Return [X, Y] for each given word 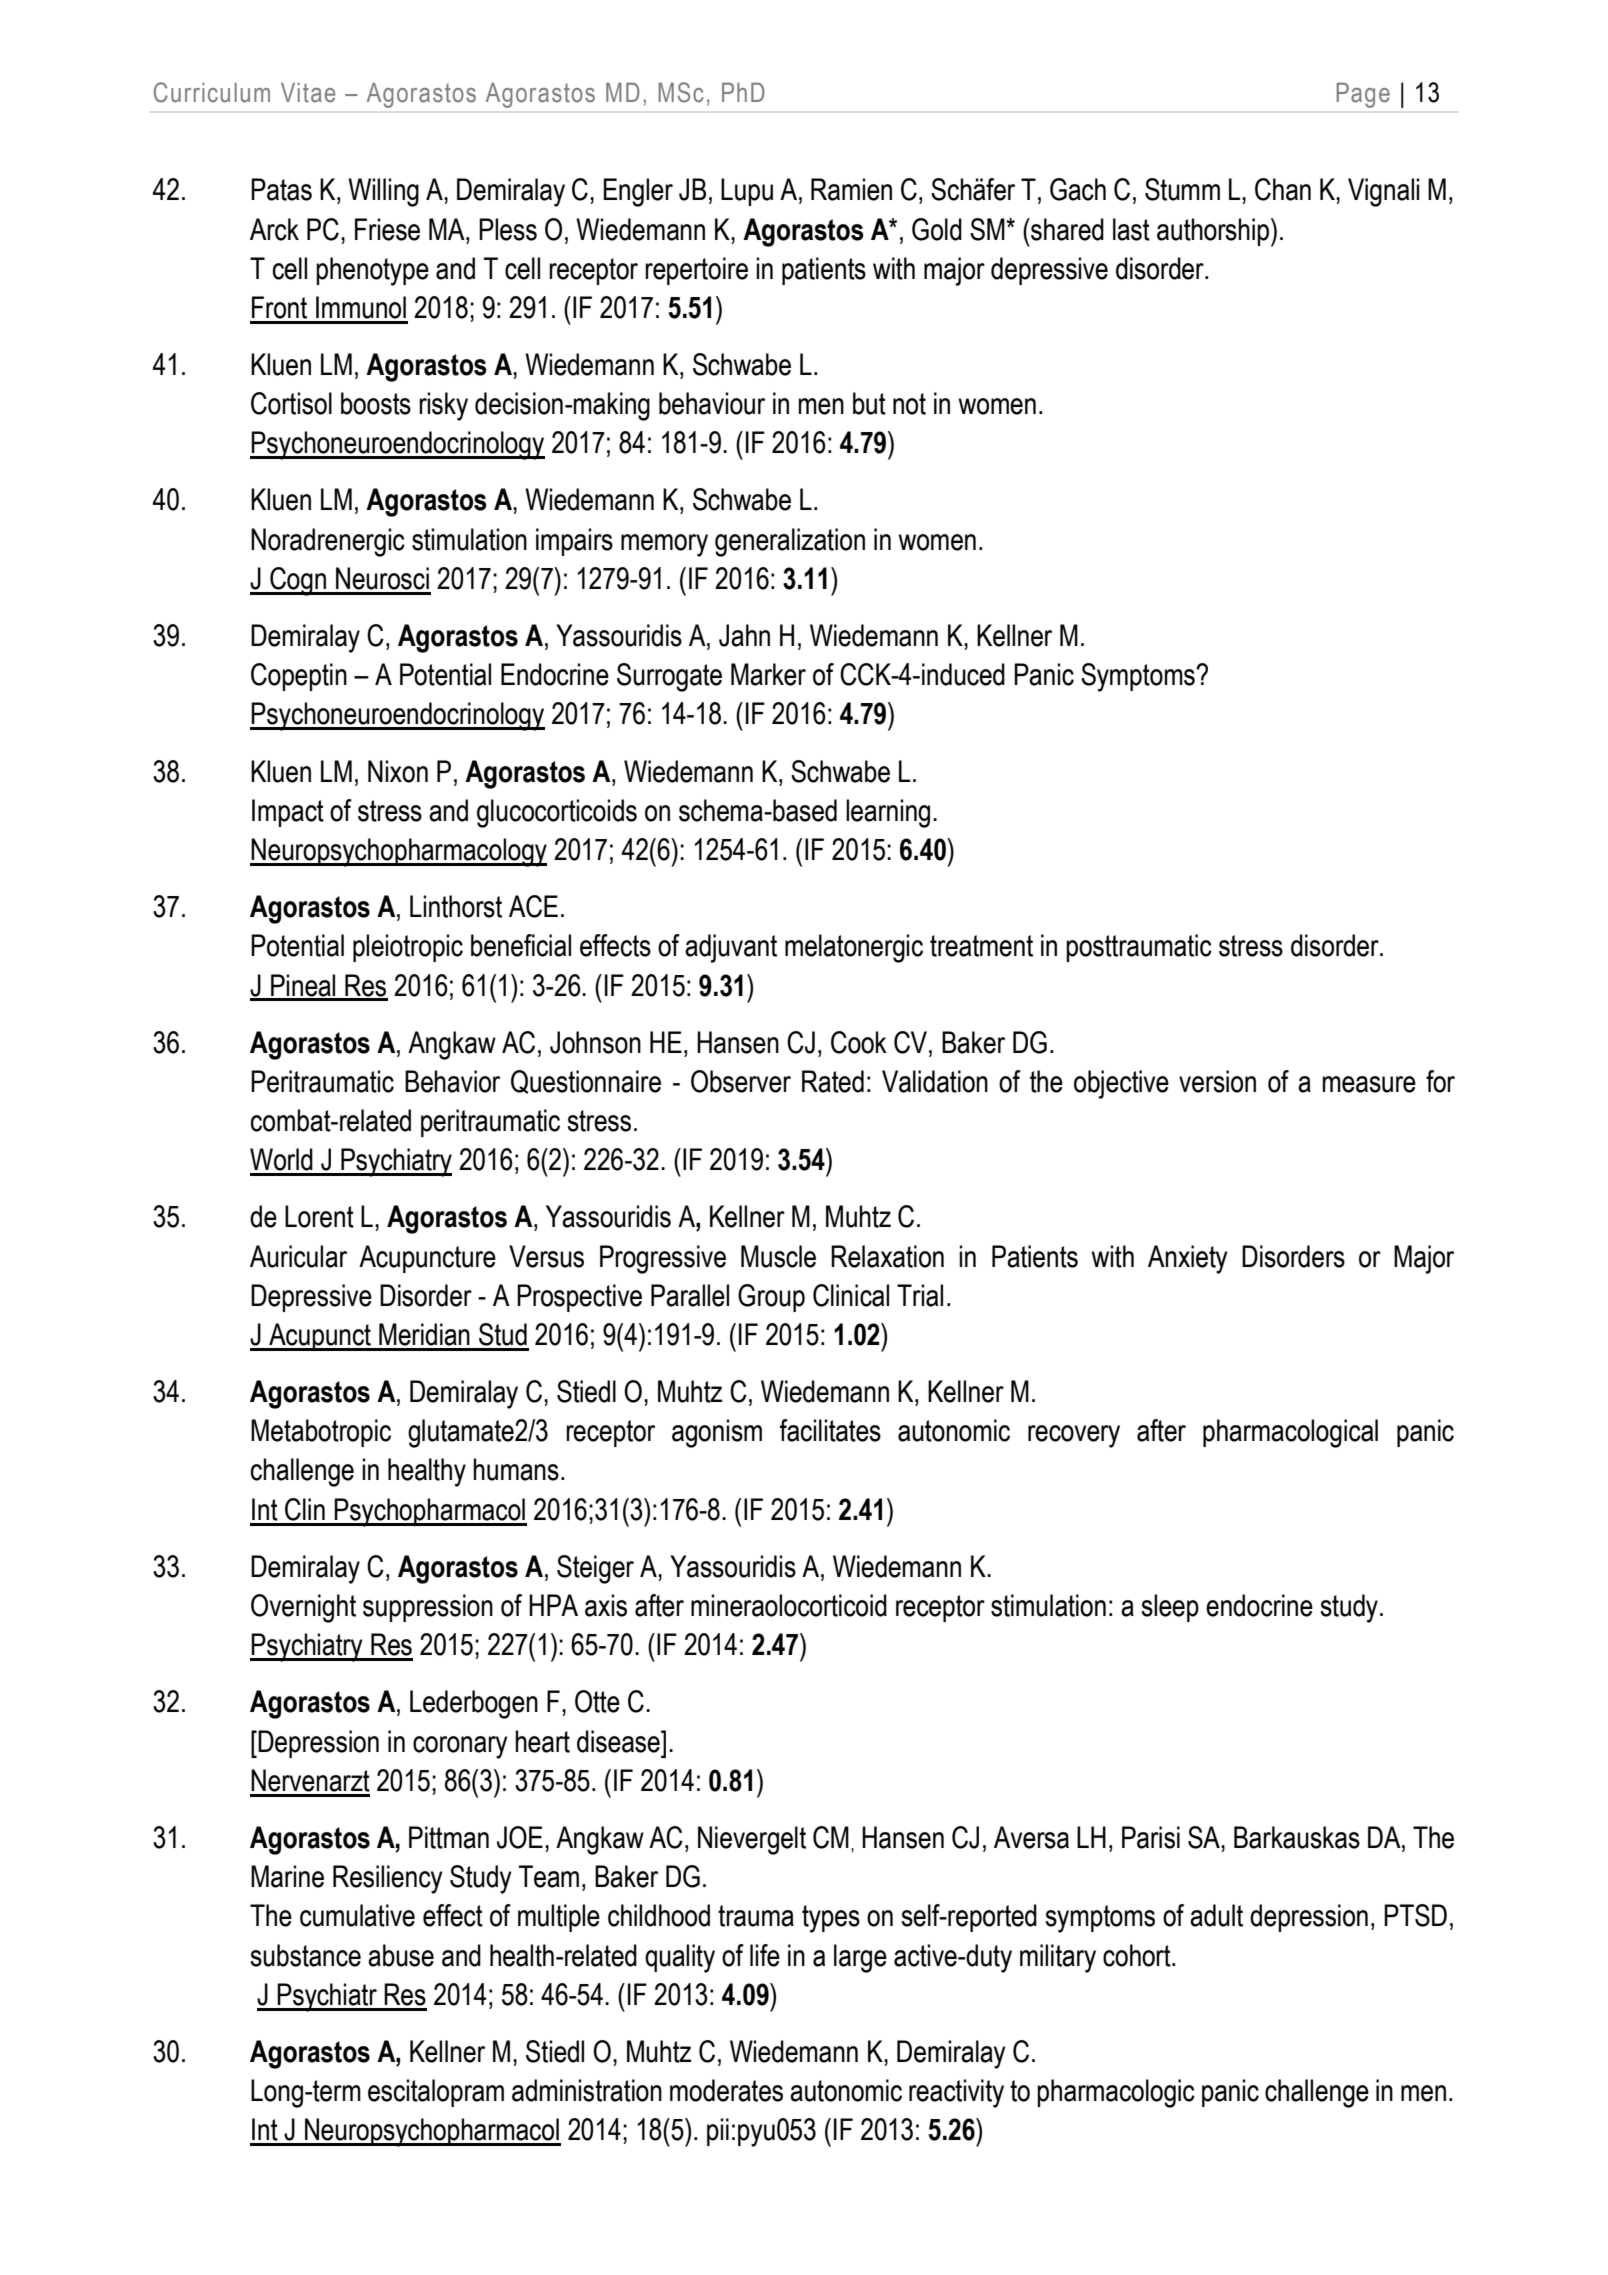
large [860, 1958]
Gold [937, 229]
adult [1216, 1915]
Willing [383, 192]
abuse [401, 1955]
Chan [1283, 189]
